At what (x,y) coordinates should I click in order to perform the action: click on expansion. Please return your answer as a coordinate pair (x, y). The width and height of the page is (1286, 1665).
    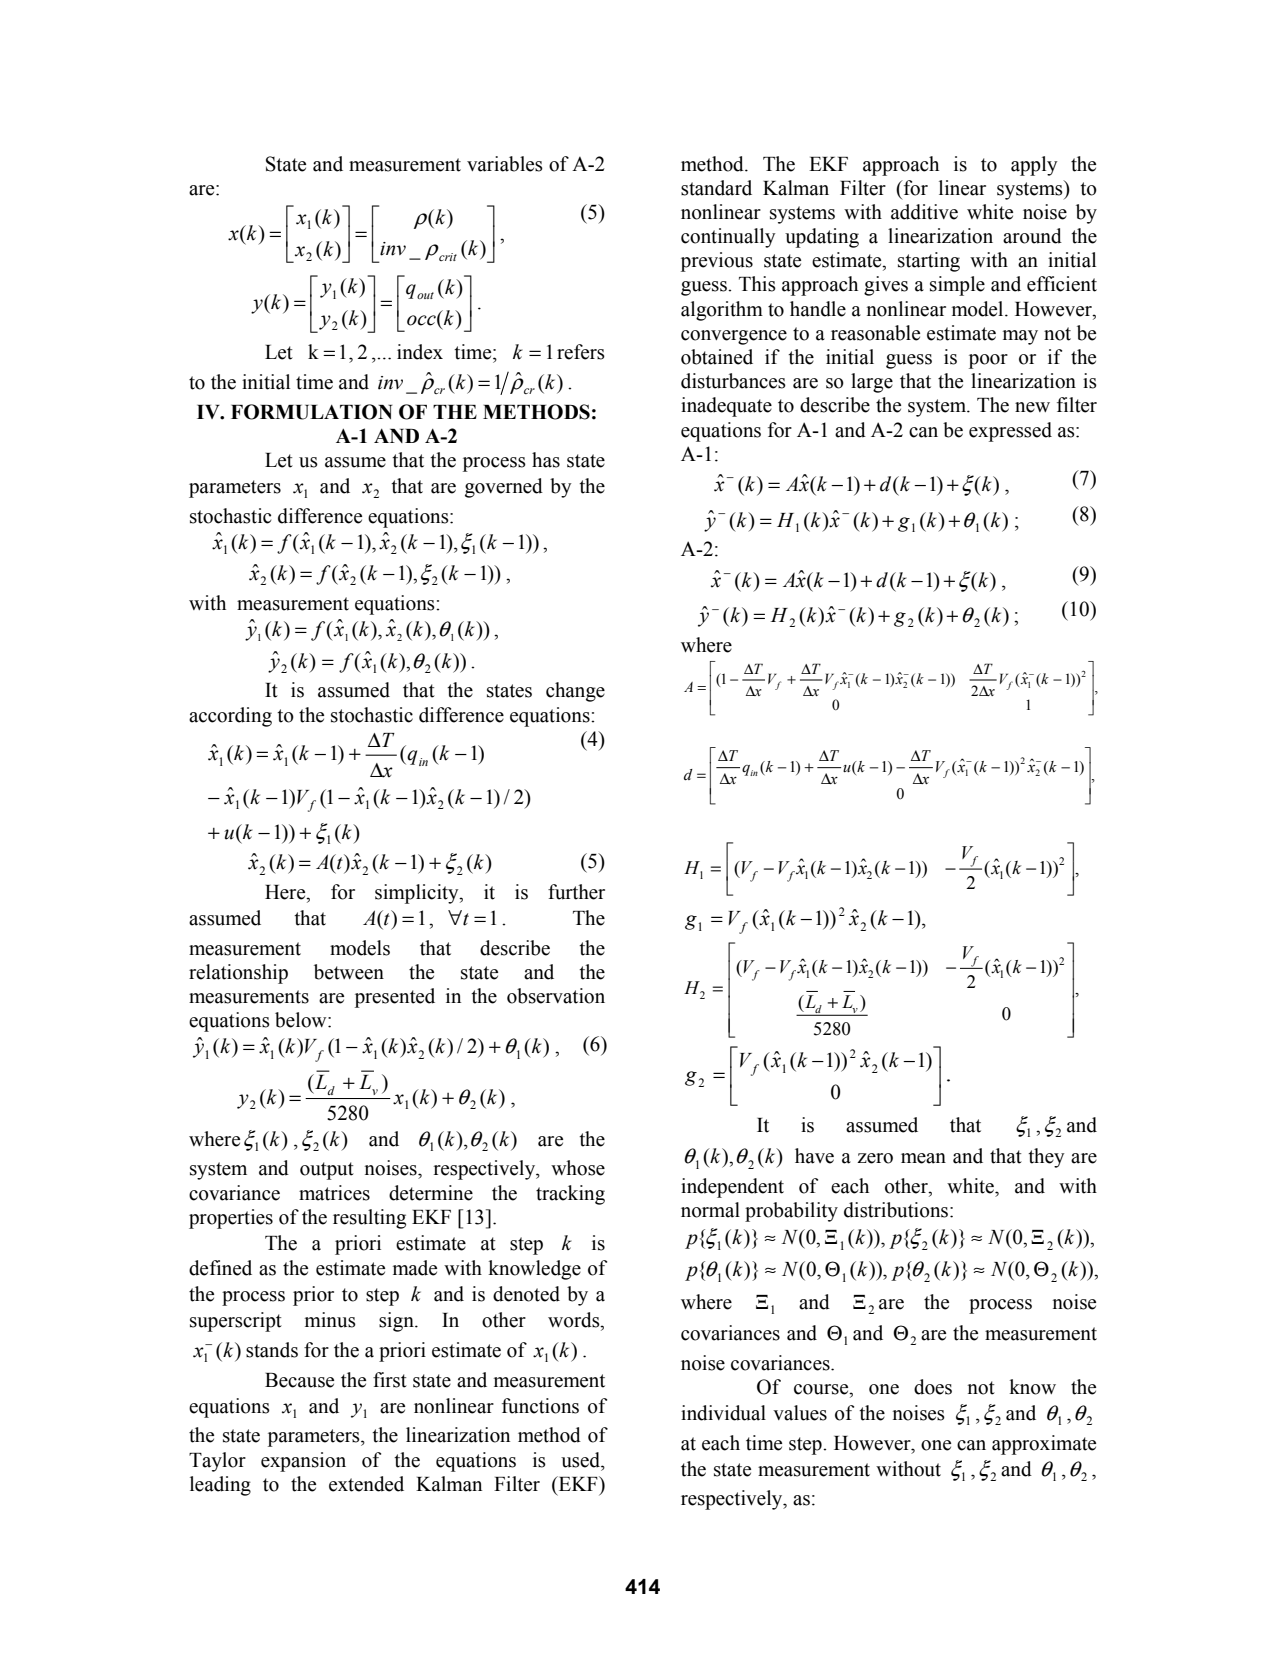
    Looking at the image, I should click on (303, 1462).
